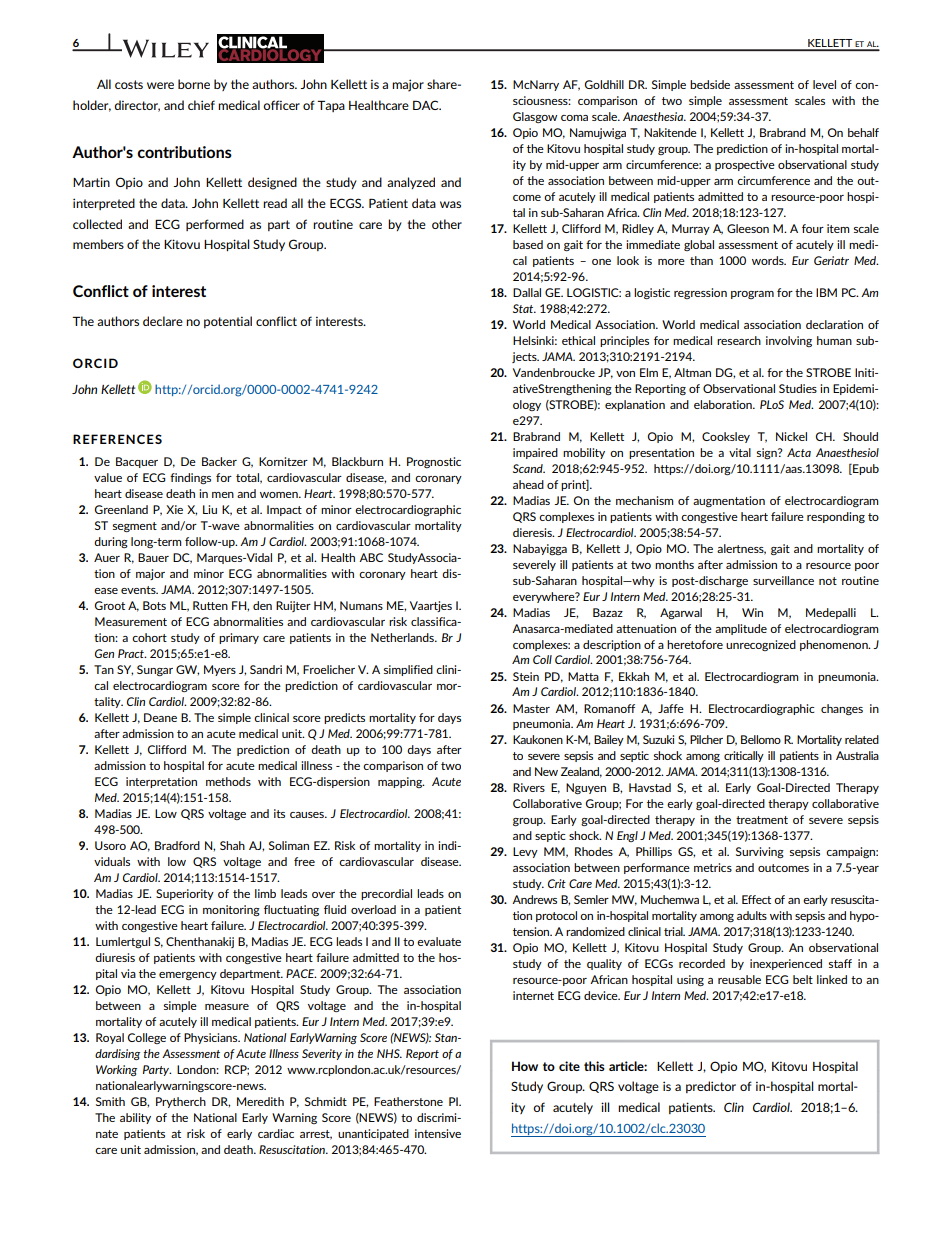 The height and width of the image is (1251, 952). What do you see at coordinates (201, 105) in the image?
I see `chief` at bounding box center [201, 105].
